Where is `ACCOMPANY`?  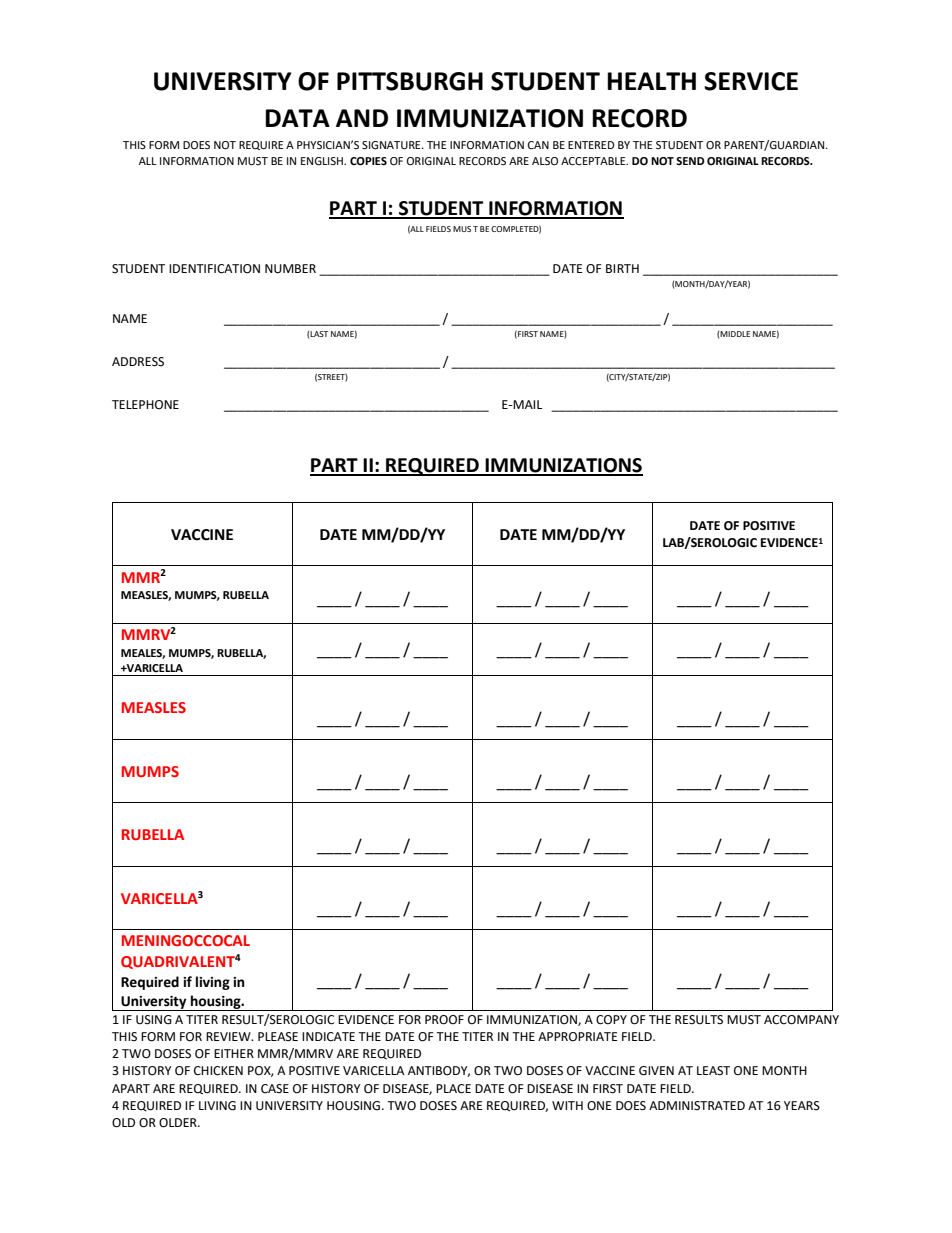
ACCOMPANY is located at coordinates (801, 1020).
